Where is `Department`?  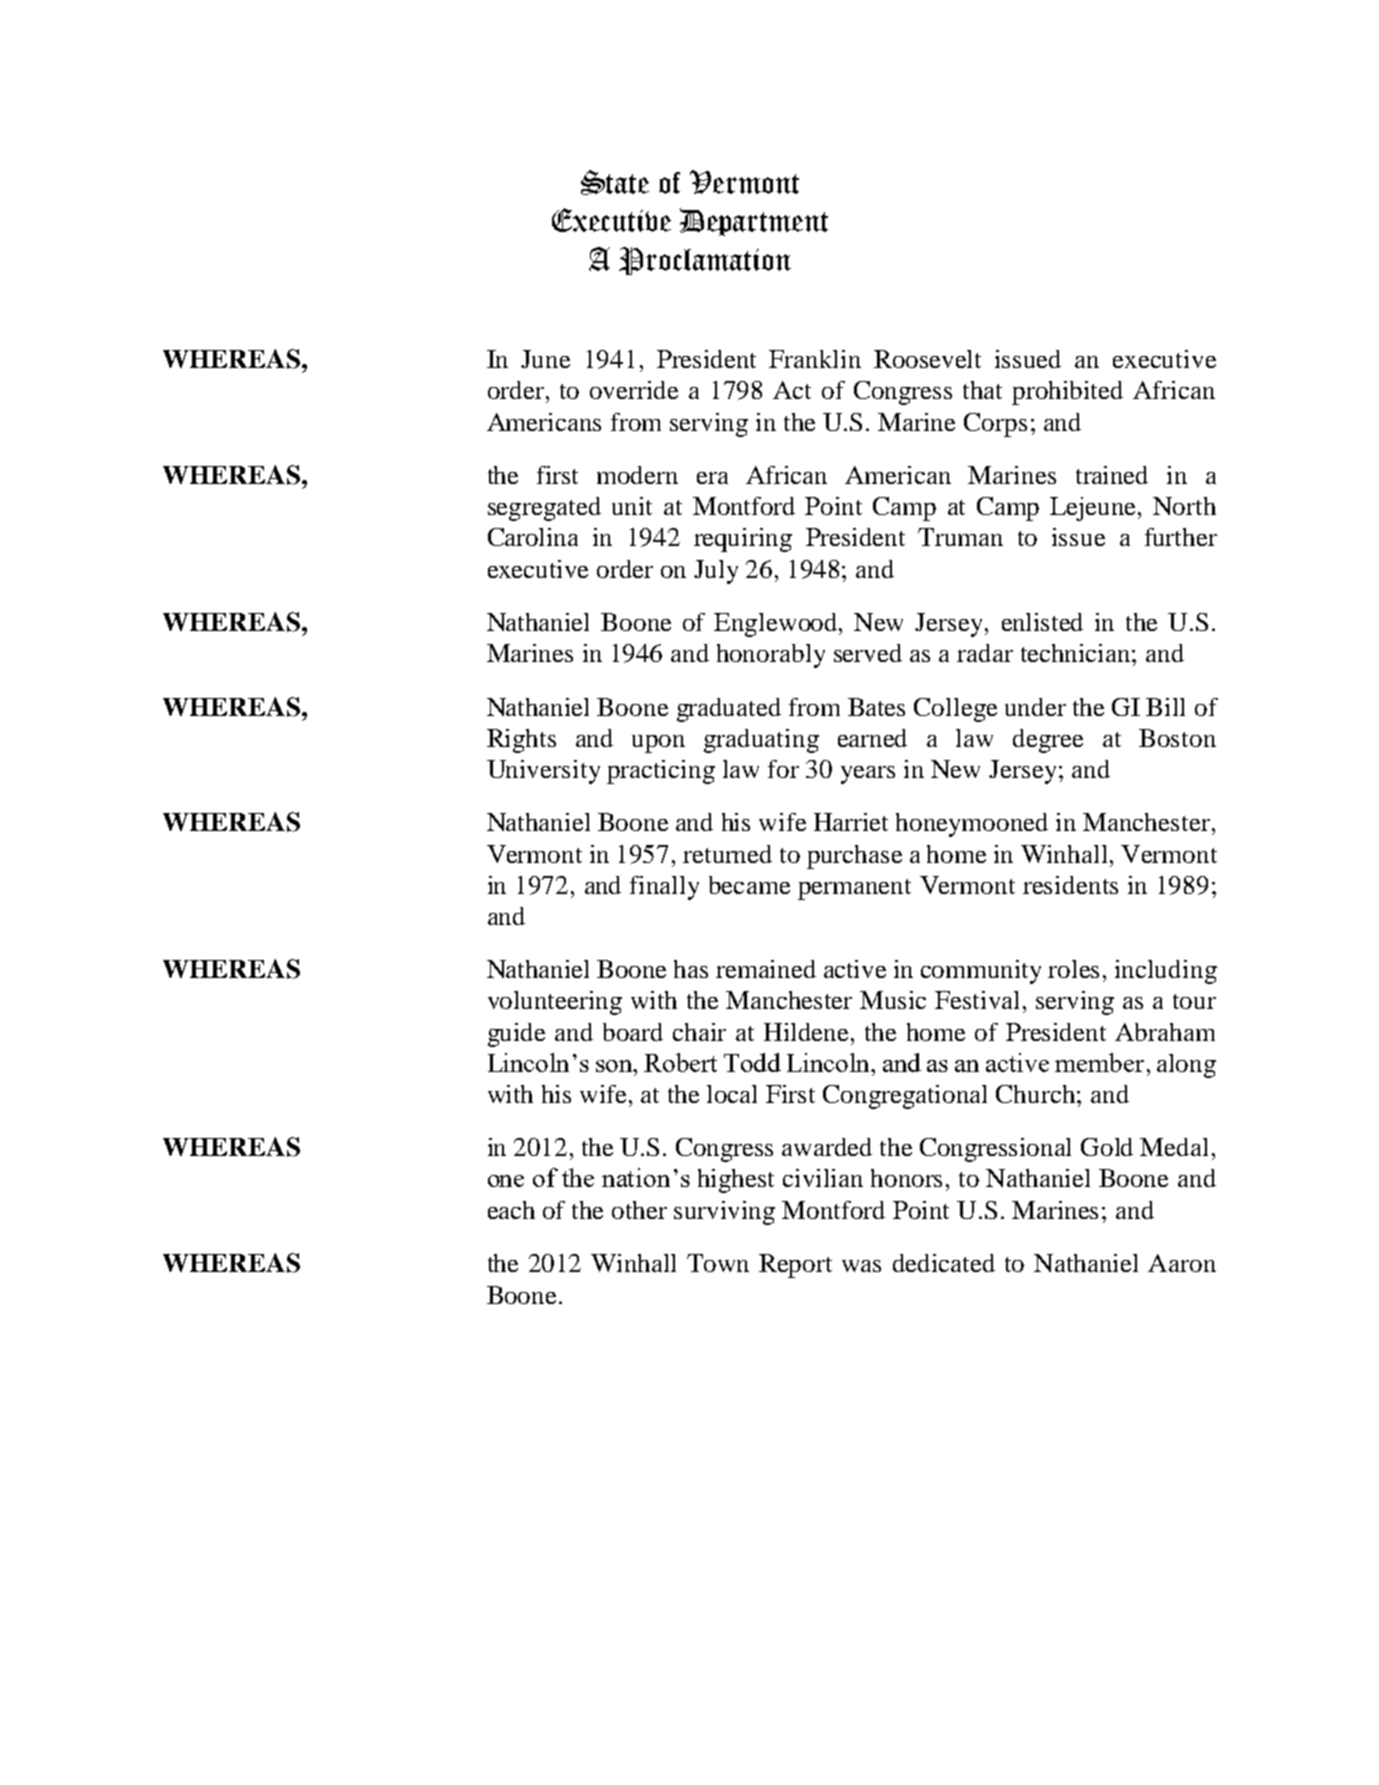
Department is located at coordinates (754, 222).
